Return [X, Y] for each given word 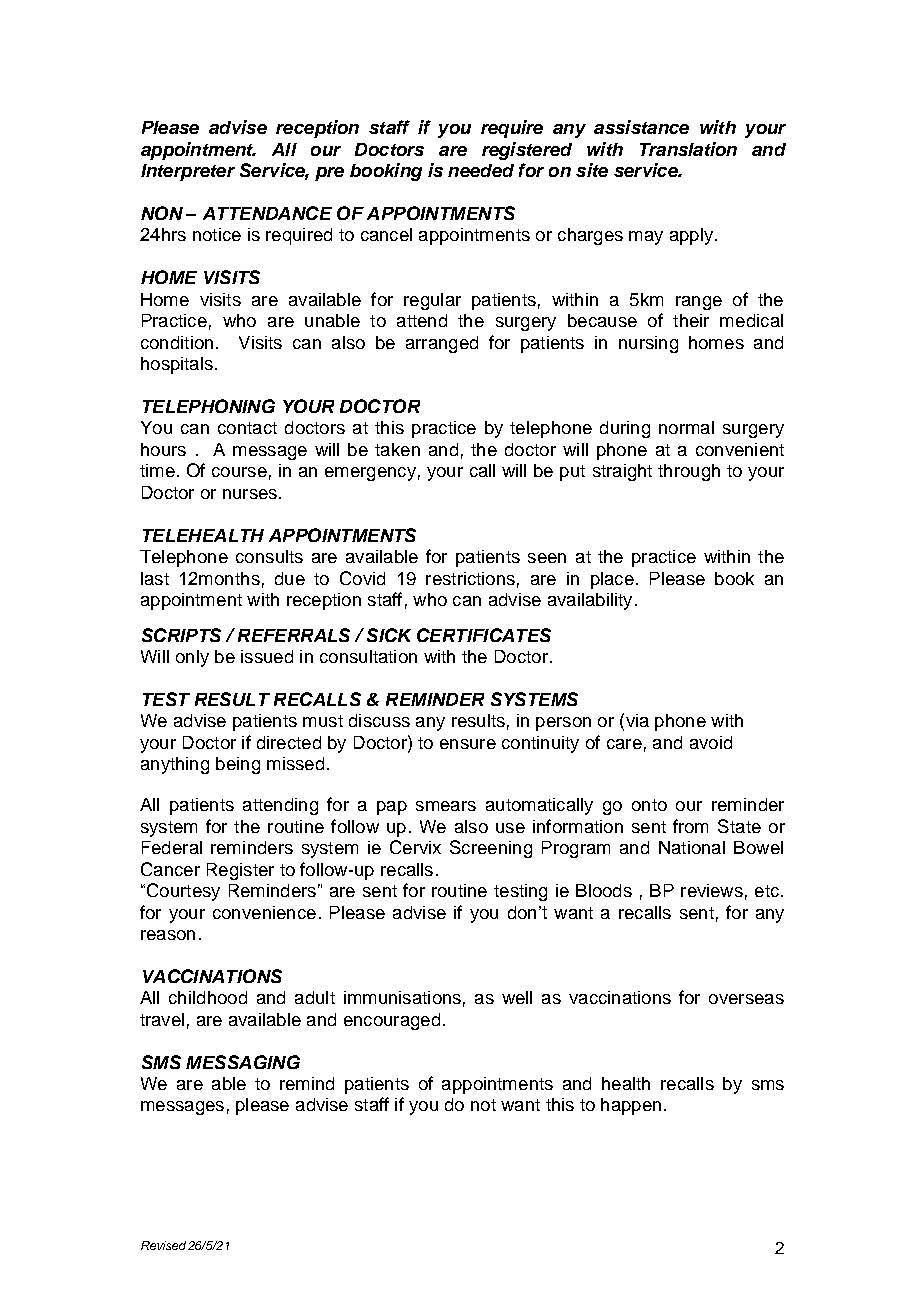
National [692, 847]
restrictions [470, 578]
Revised [163, 1245]
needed [481, 170]
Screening [491, 849]
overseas [746, 999]
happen [631, 1106]
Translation [688, 149]
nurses [250, 494]
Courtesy [182, 892]
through [689, 472]
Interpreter [188, 172]
